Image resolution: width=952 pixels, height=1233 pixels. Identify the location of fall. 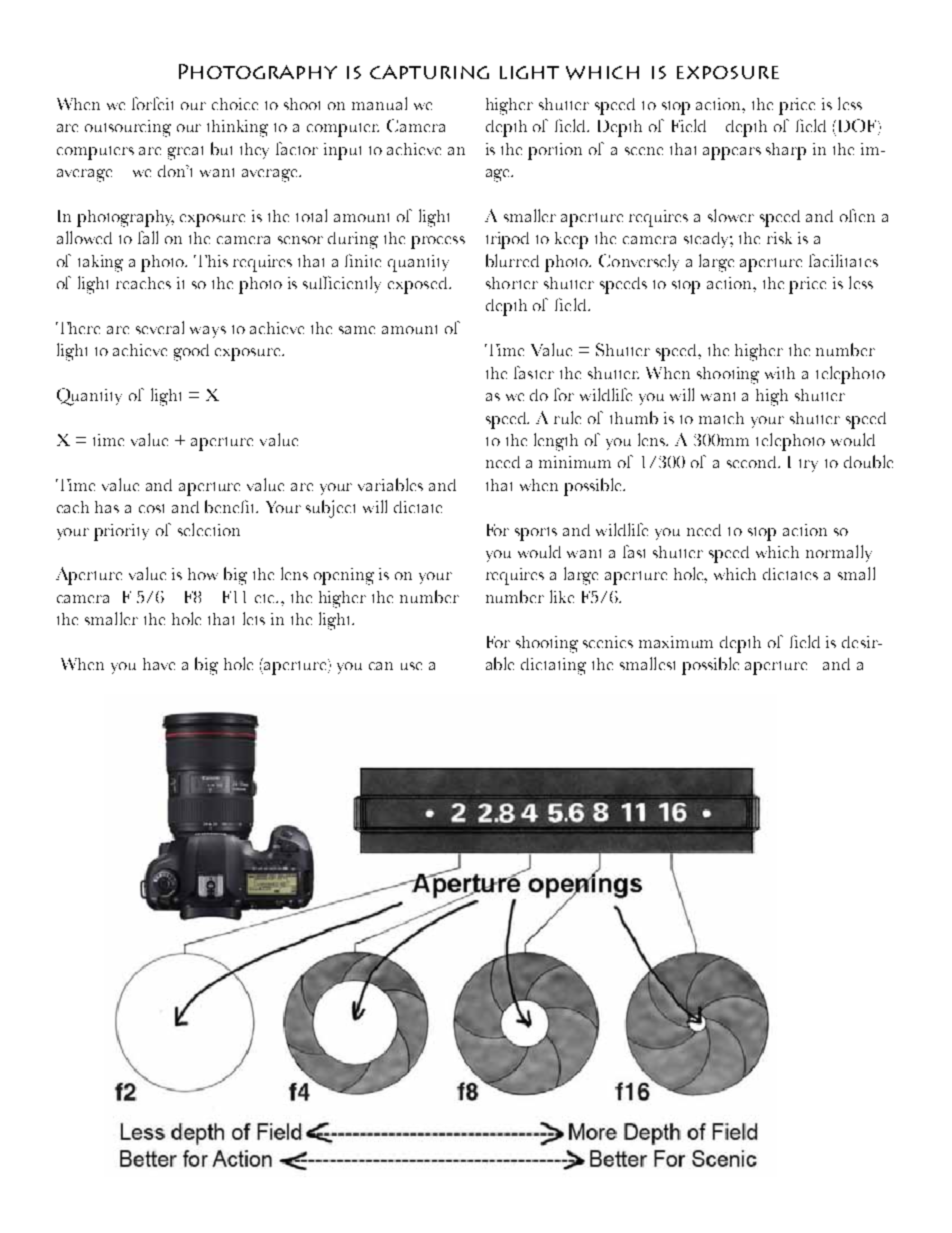
(148, 237).
